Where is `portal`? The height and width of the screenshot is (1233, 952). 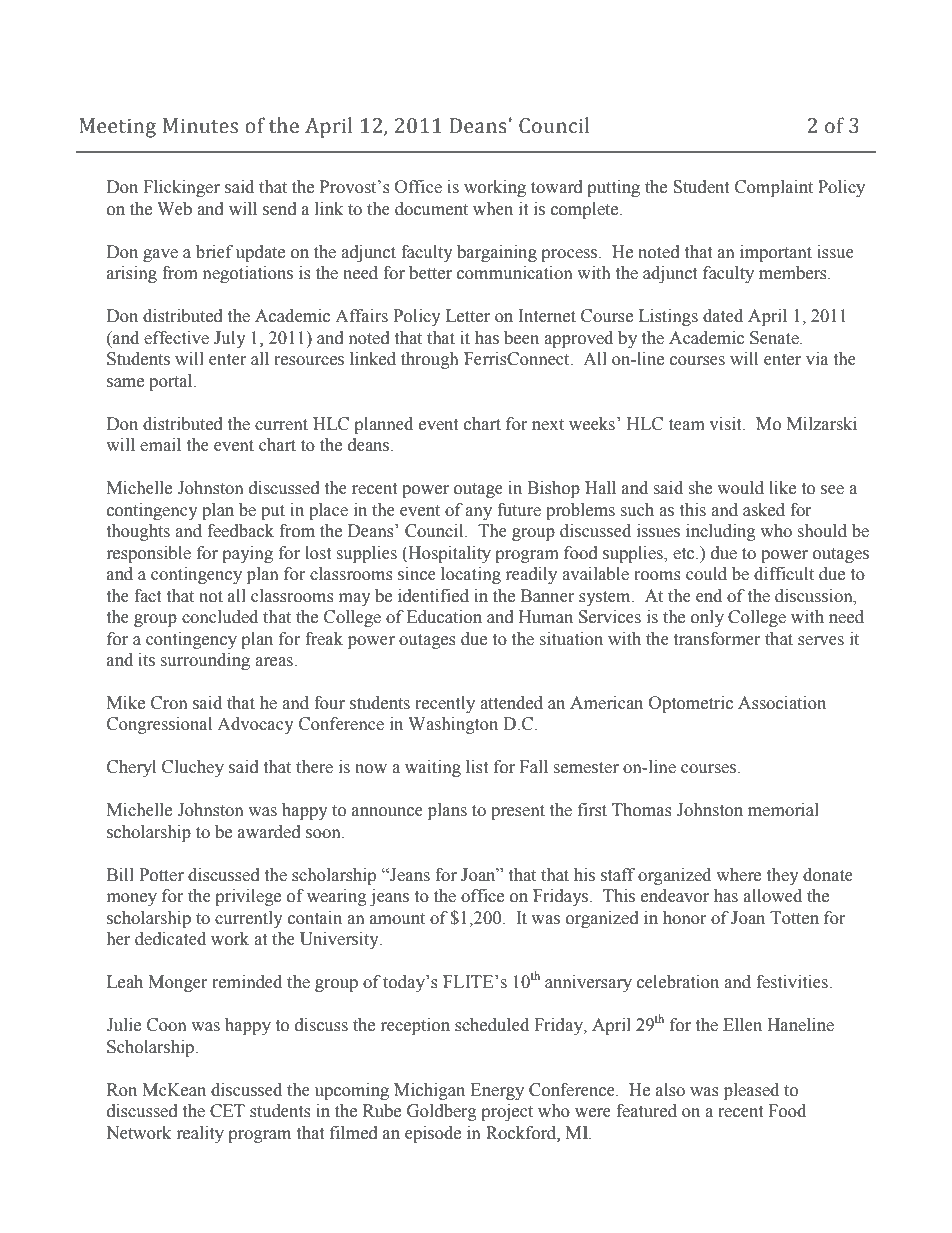 portal is located at coordinates (172, 382).
